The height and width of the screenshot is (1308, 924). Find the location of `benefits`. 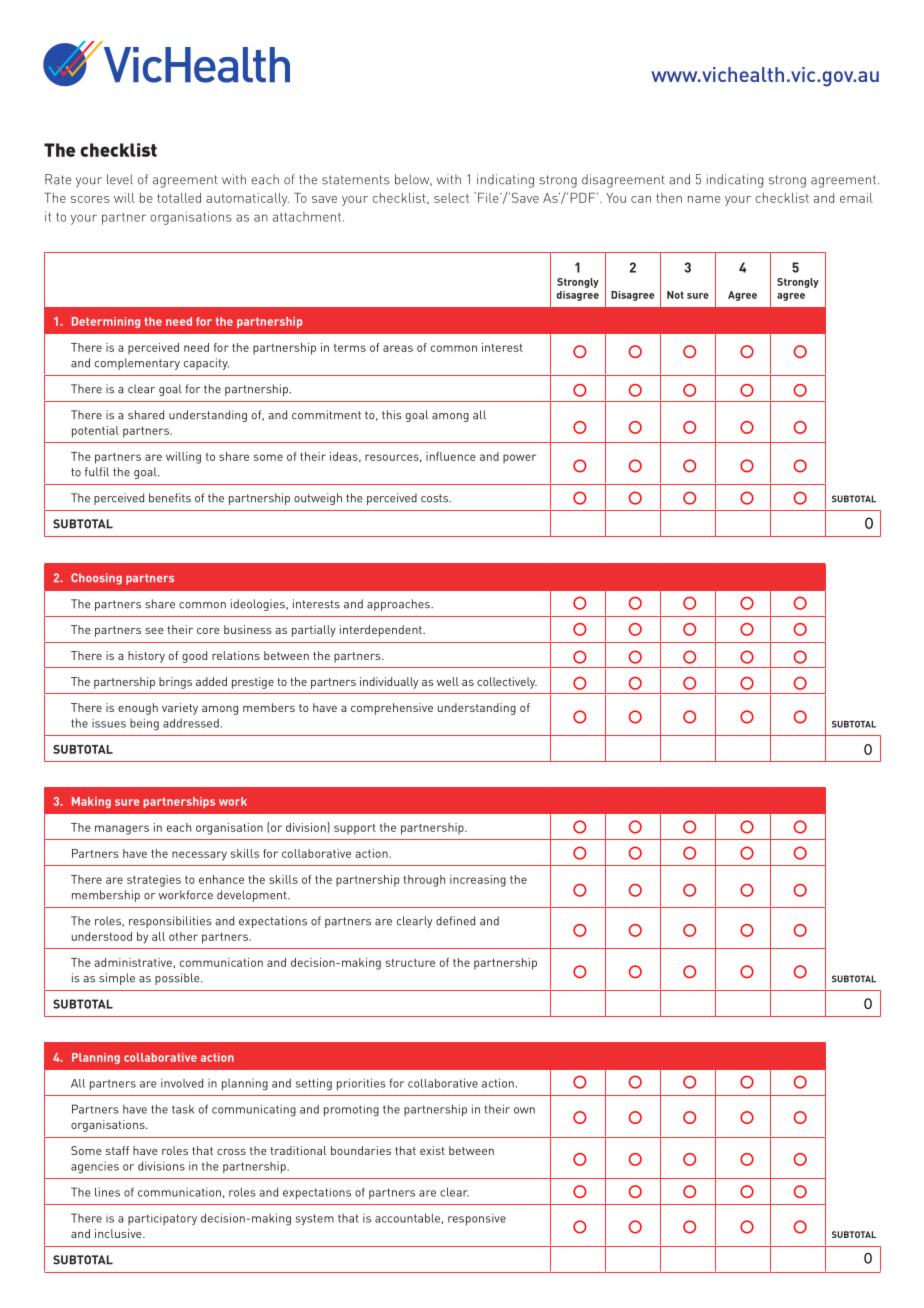

benefits is located at coordinates (170, 498).
